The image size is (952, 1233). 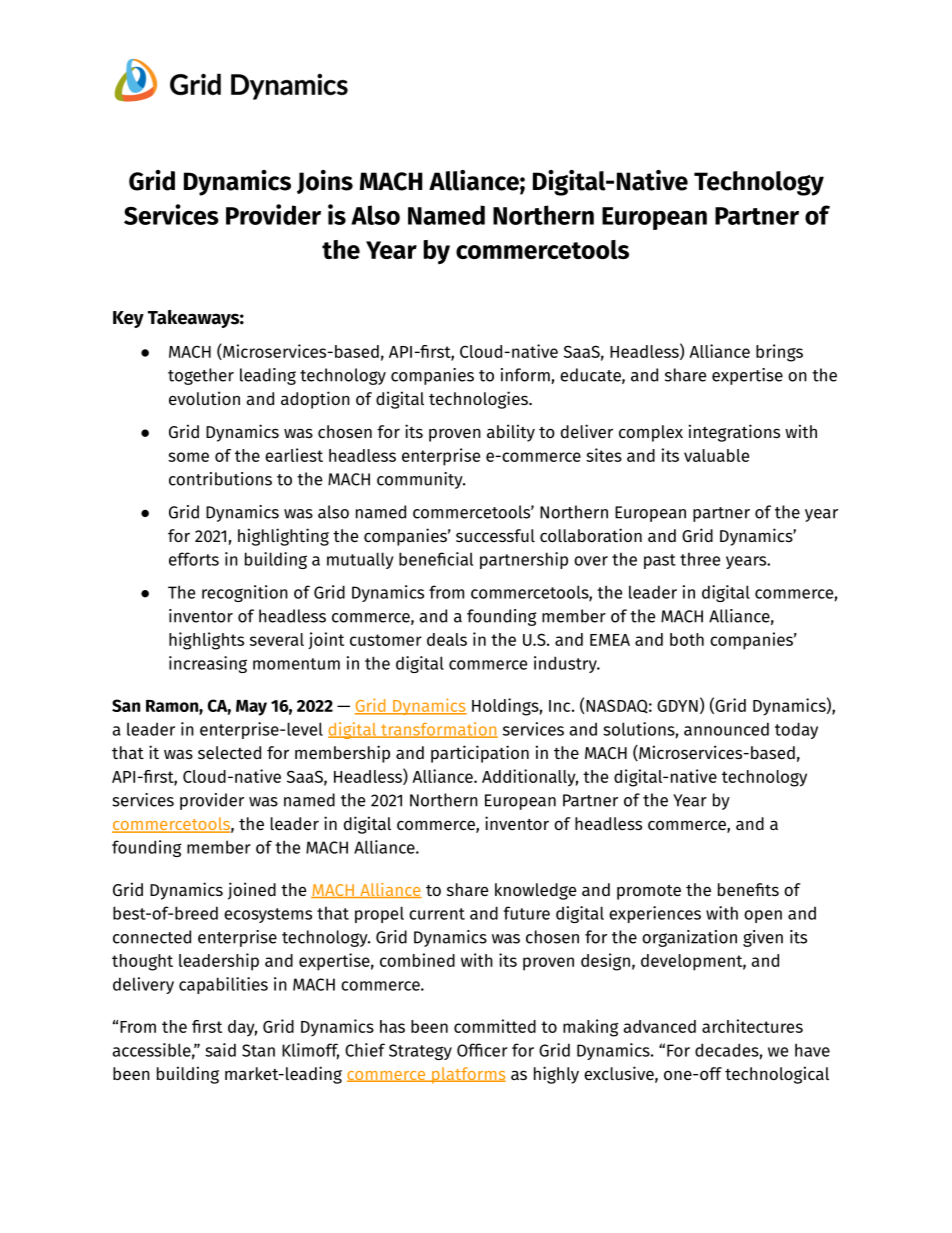 What do you see at coordinates (482, 1050) in the page?
I see `Officer` at bounding box center [482, 1050].
